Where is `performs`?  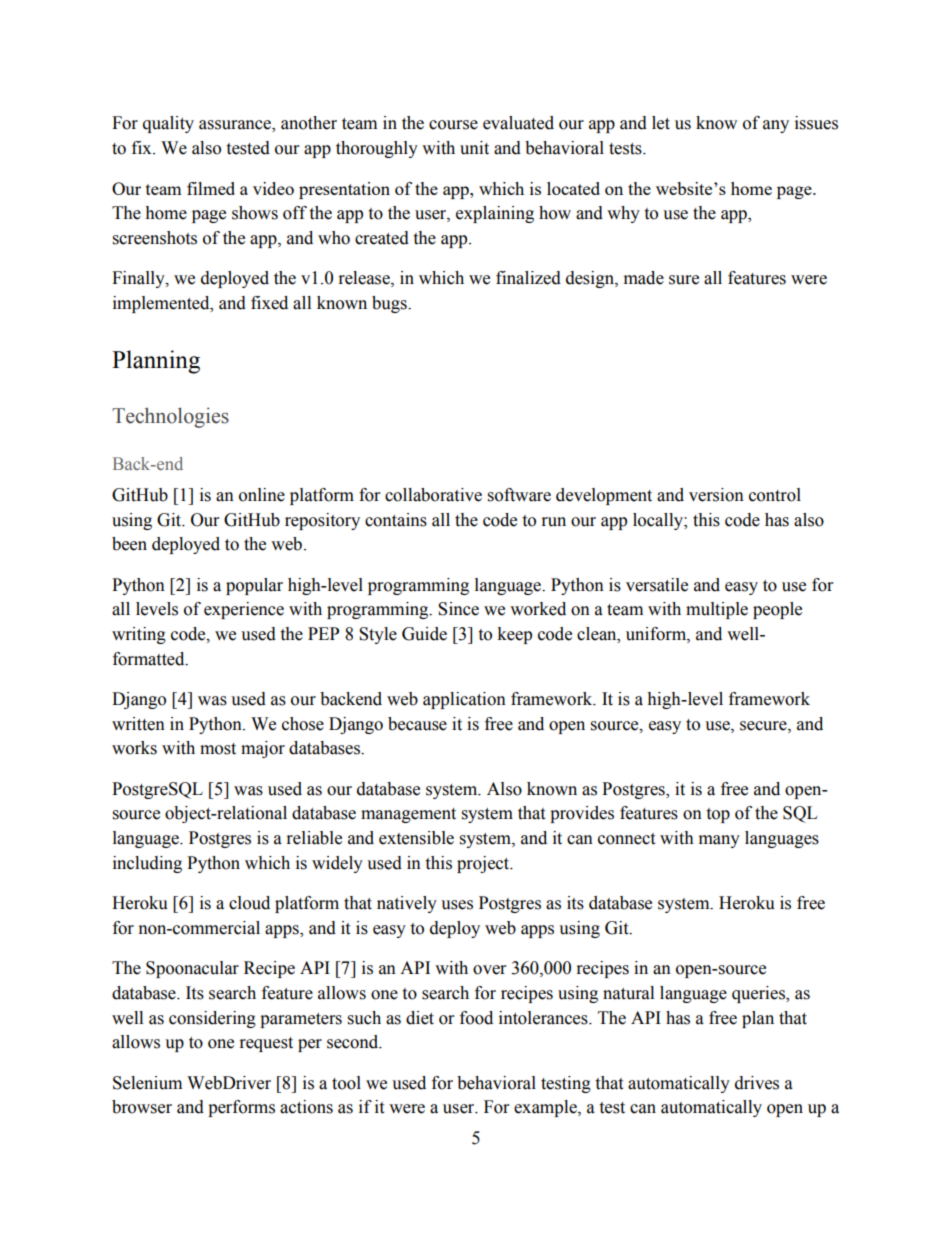 performs is located at coordinates (241, 1108).
